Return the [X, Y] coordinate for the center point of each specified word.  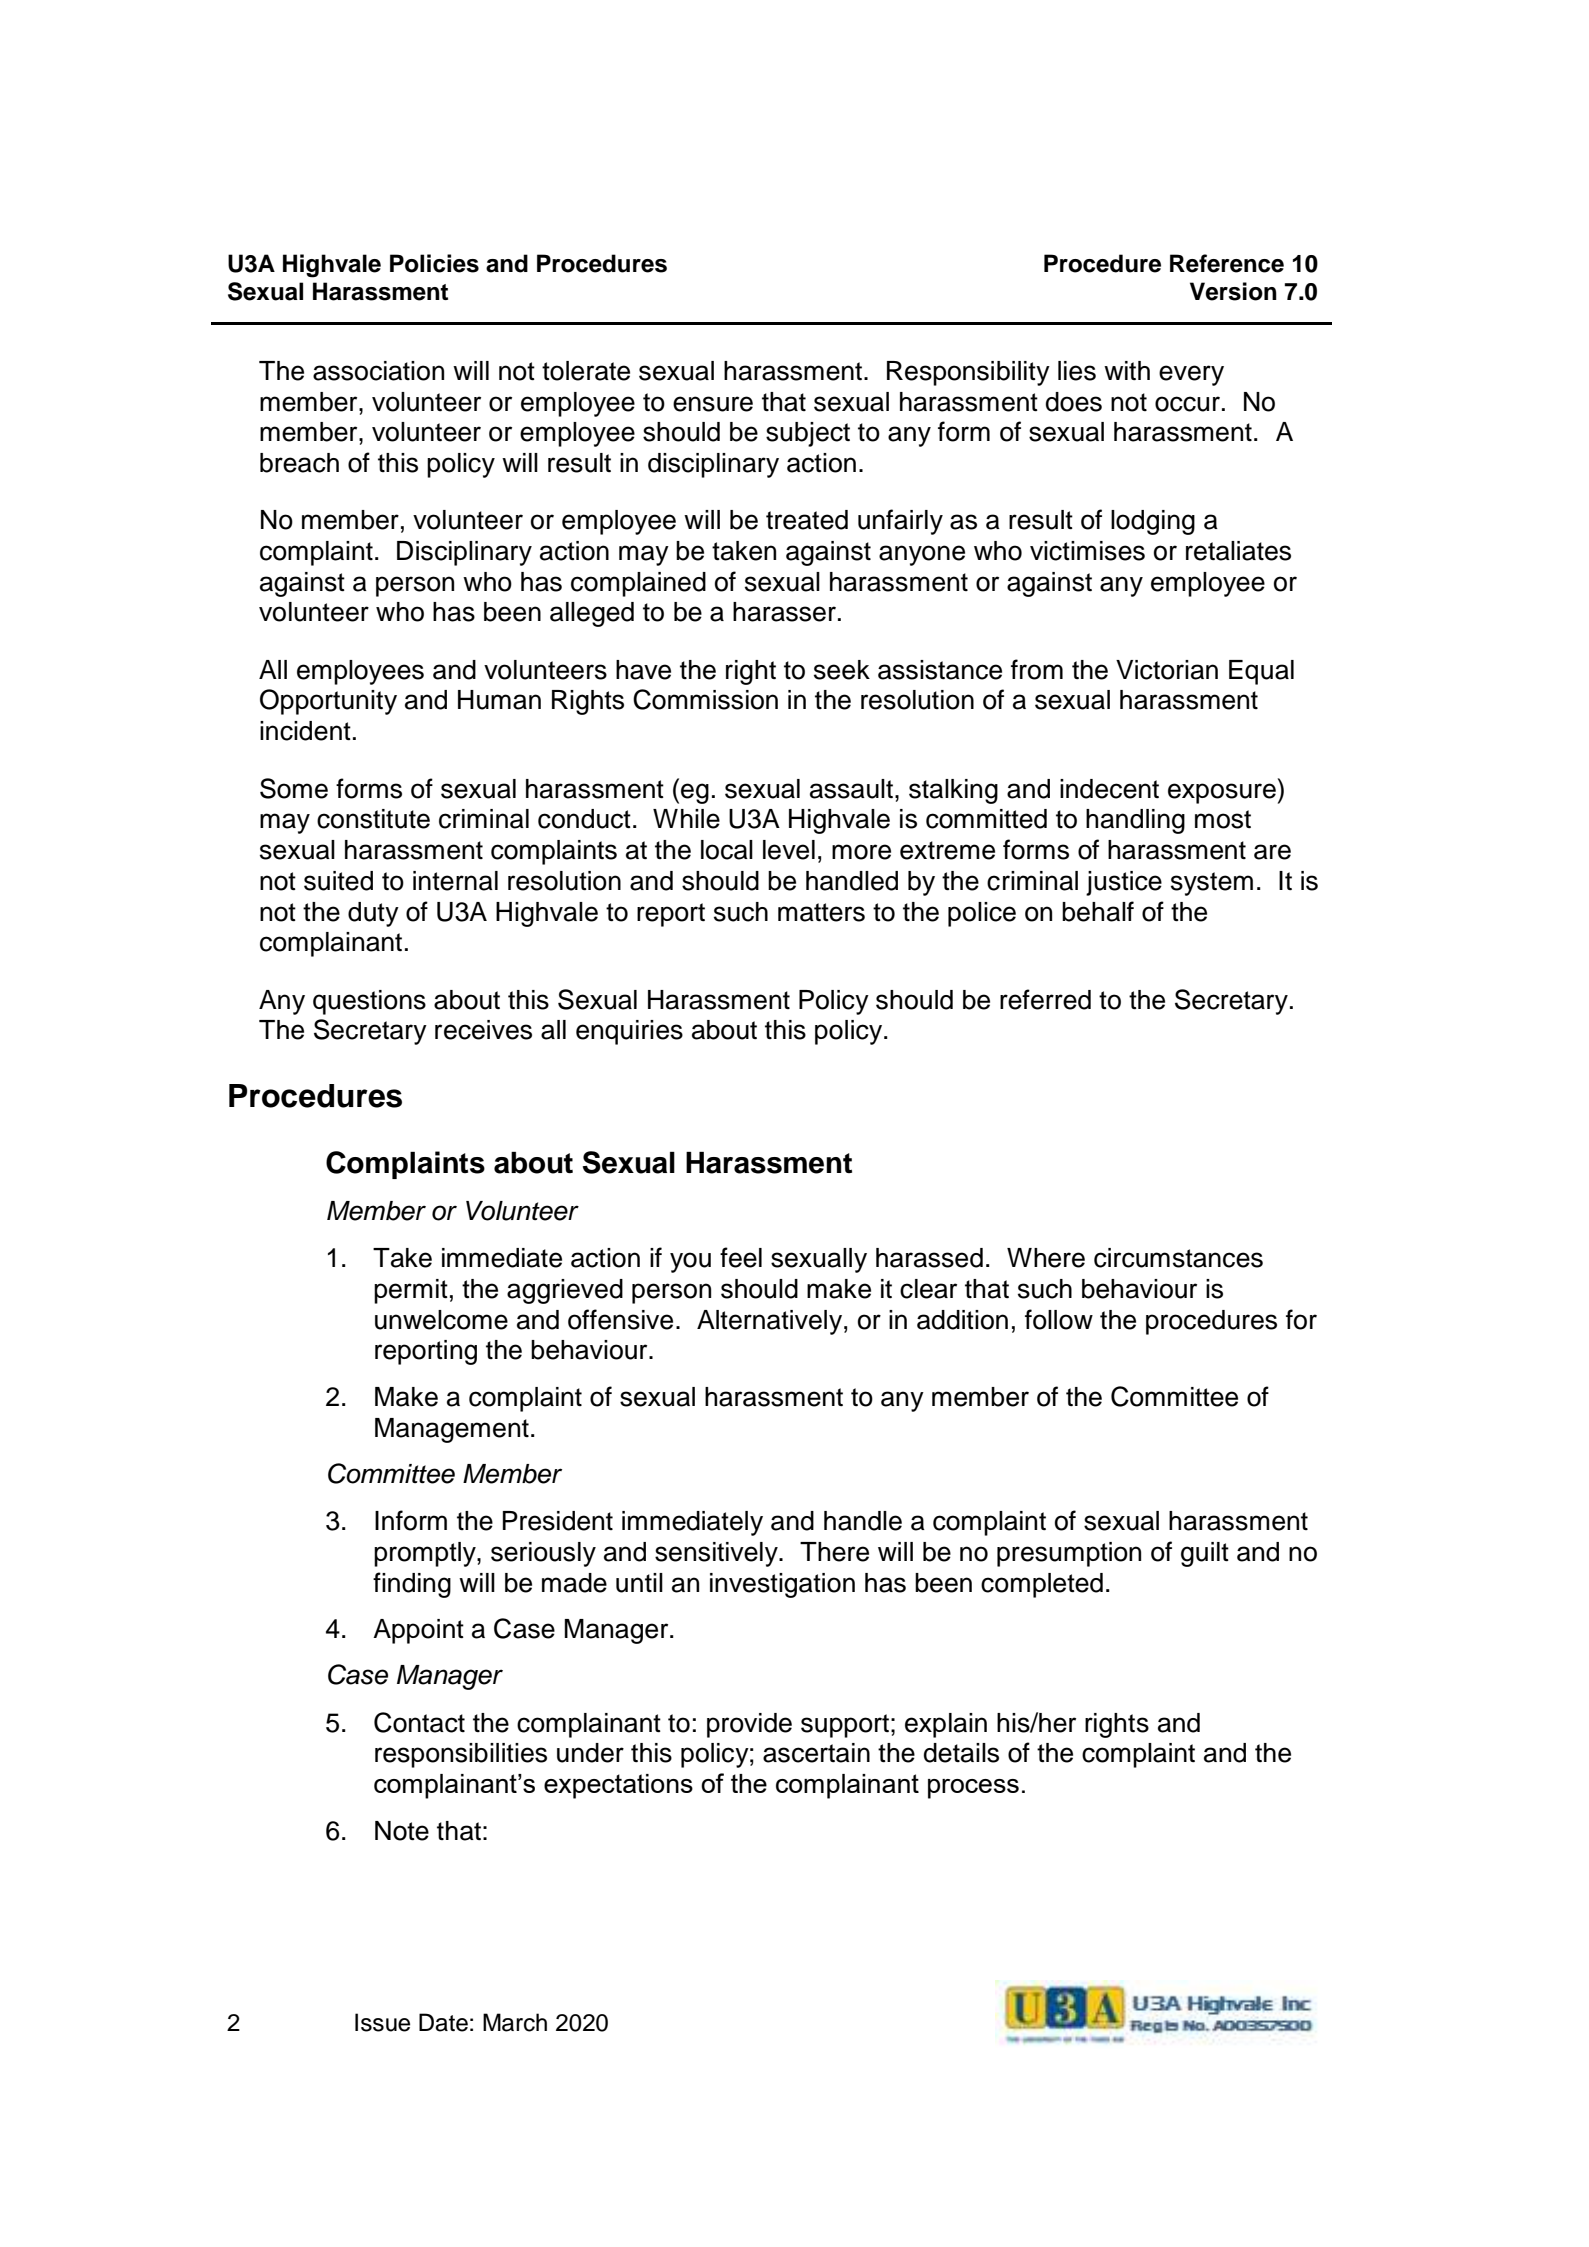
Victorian [1167, 670]
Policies [434, 263]
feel [741, 1257]
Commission [705, 699]
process [973, 1789]
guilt [1205, 1554]
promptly [426, 1554]
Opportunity [328, 702]
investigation [782, 1585]
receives [483, 1030]
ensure [713, 404]
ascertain [816, 1753]
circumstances [1178, 1258]
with [1127, 370]
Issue [382, 2022]
